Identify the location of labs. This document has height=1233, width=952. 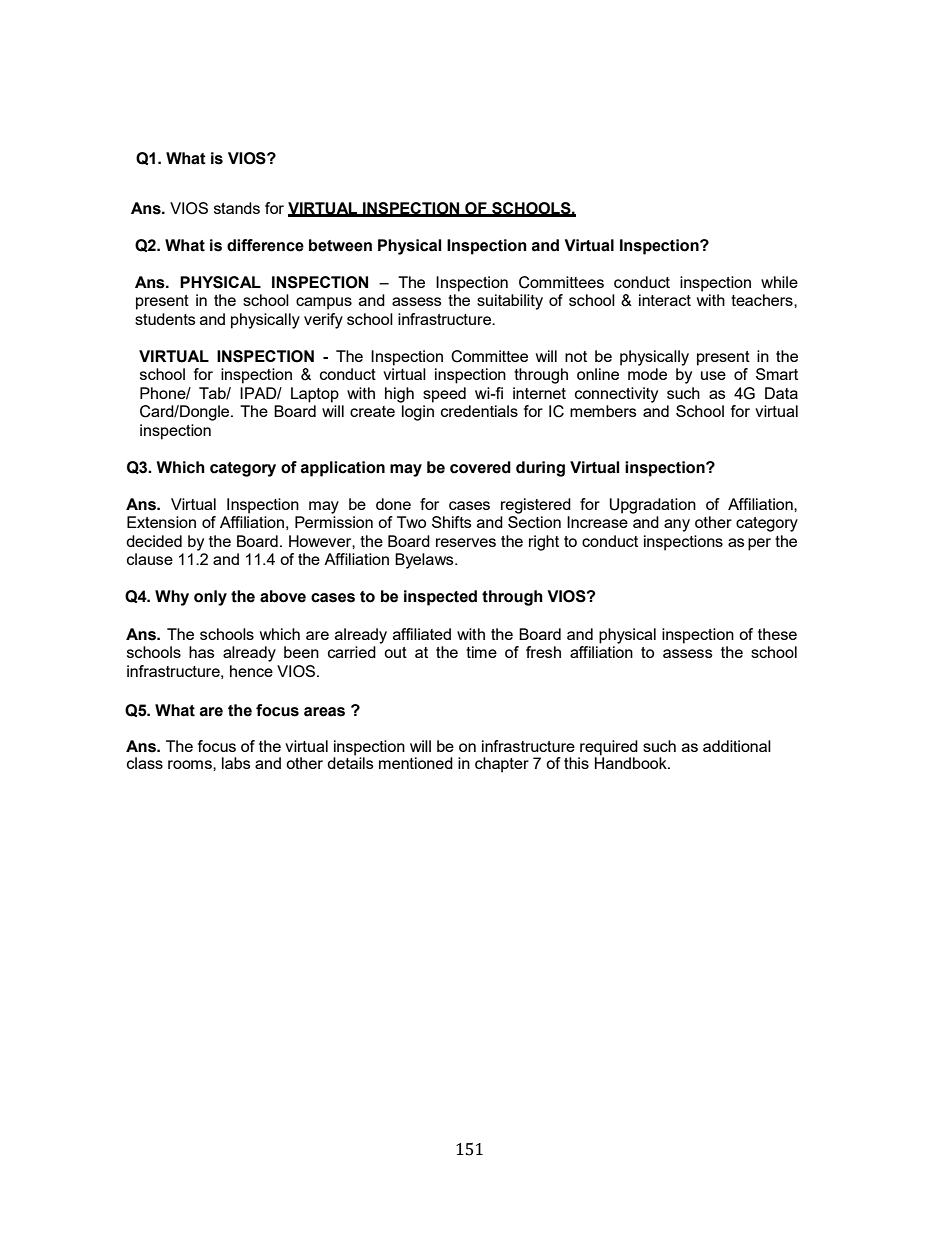
(236, 763).
